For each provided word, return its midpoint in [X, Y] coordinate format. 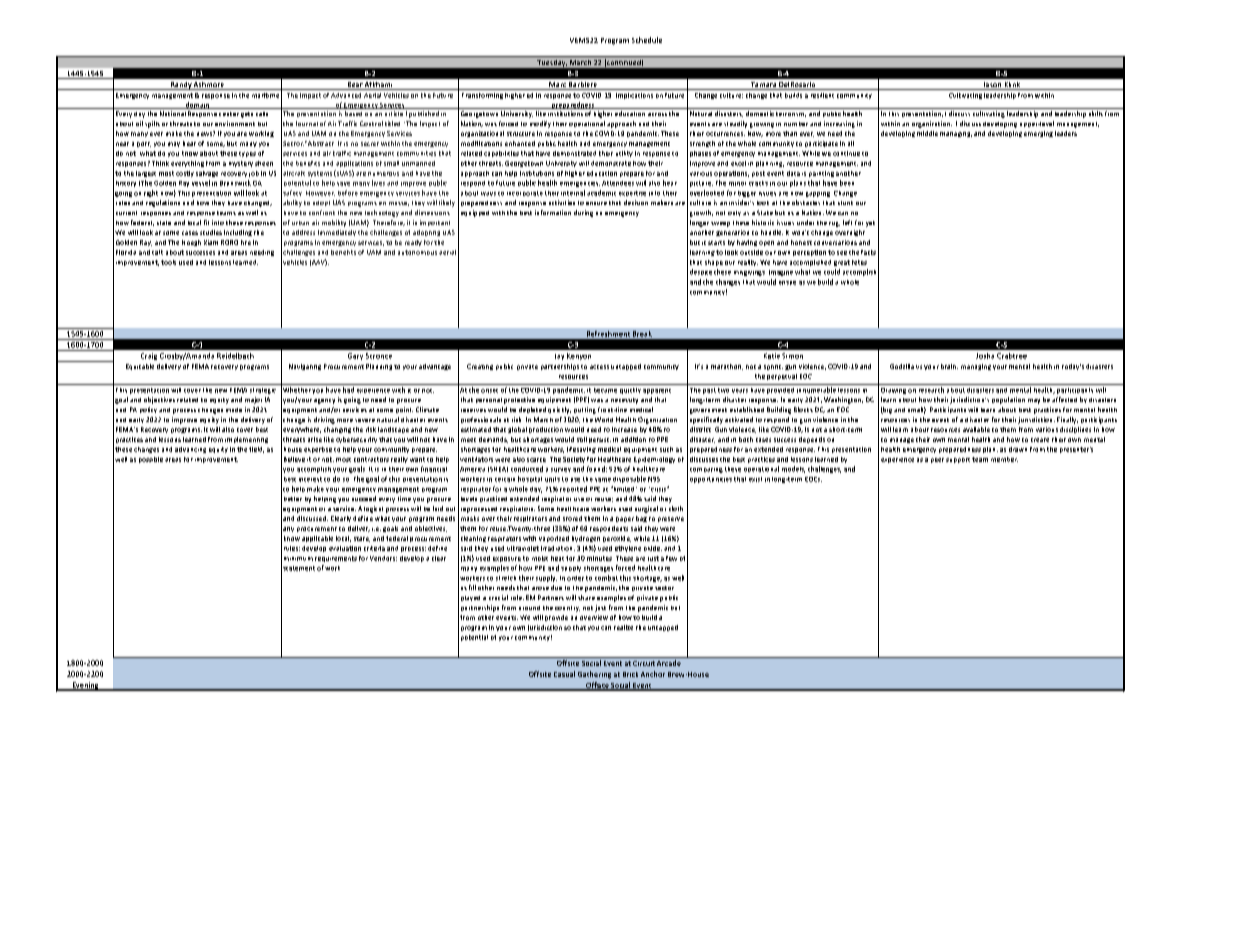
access [599, 367]
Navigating [305, 367]
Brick [630, 674]
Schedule [647, 40]
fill [472, 587]
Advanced [346, 95]
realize [623, 627]
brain [949, 366]
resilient [822, 95]
